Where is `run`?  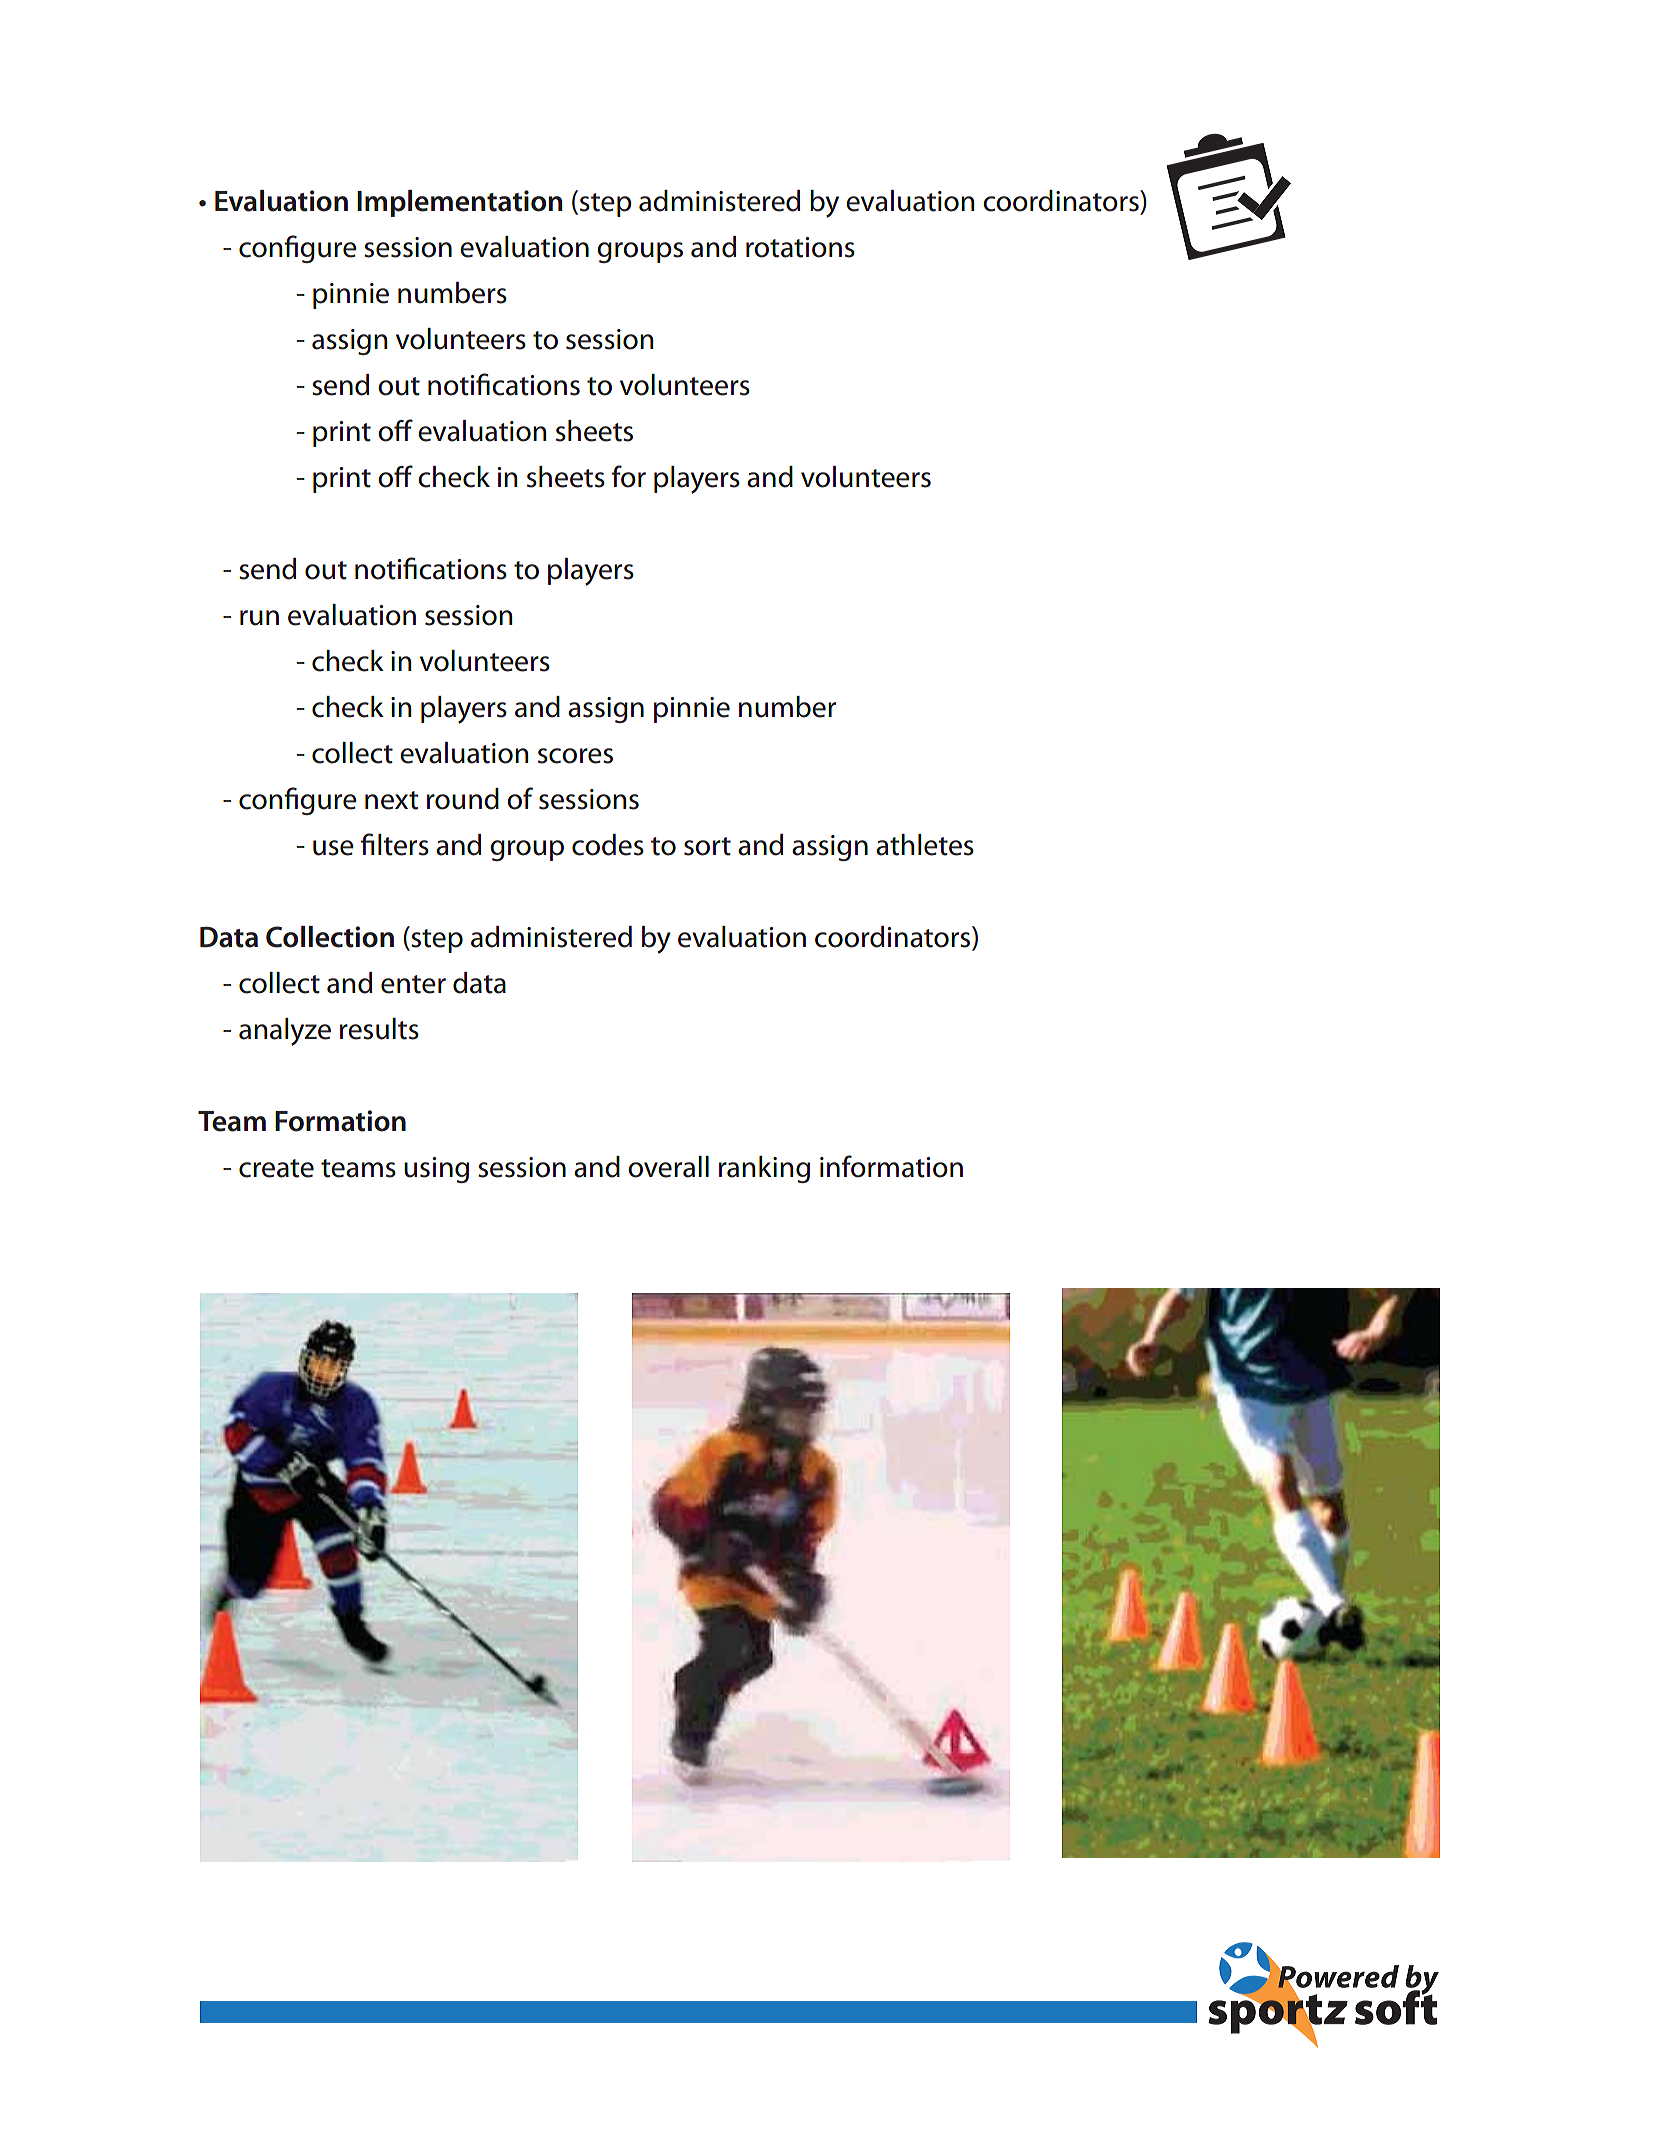
run is located at coordinates (259, 618).
